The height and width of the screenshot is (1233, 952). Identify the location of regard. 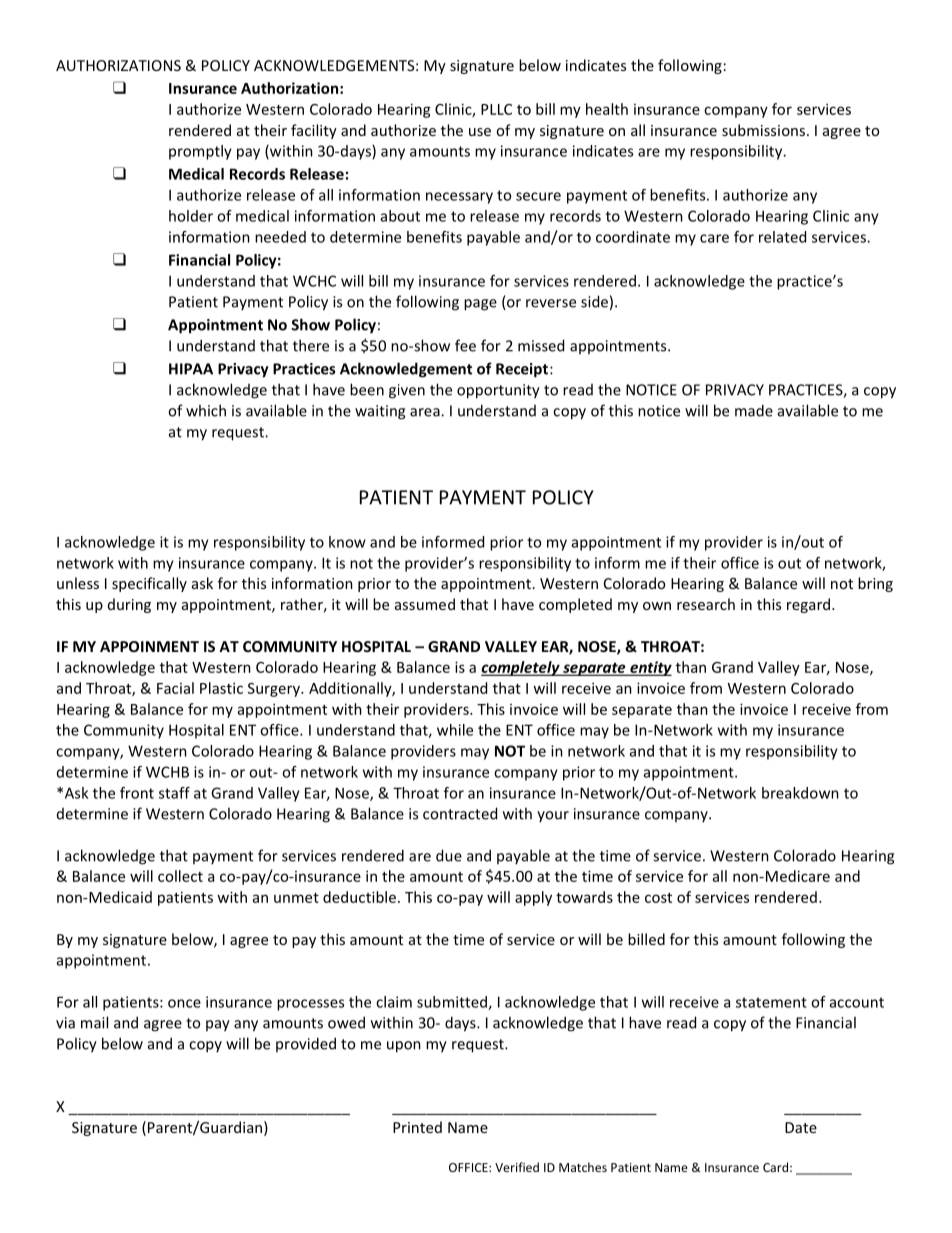
(810, 605).
